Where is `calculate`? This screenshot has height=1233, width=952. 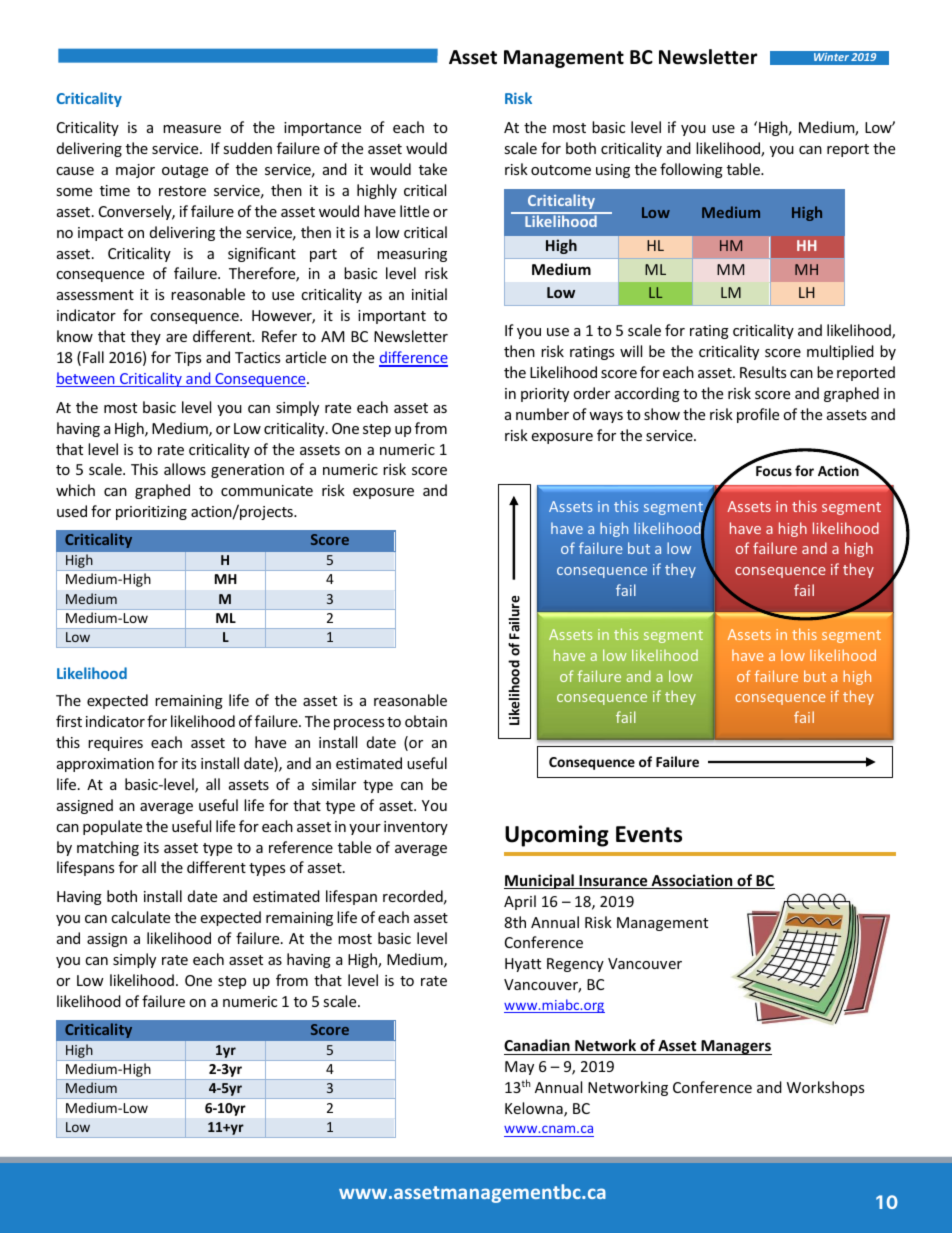
calculate is located at coordinates (140, 917).
